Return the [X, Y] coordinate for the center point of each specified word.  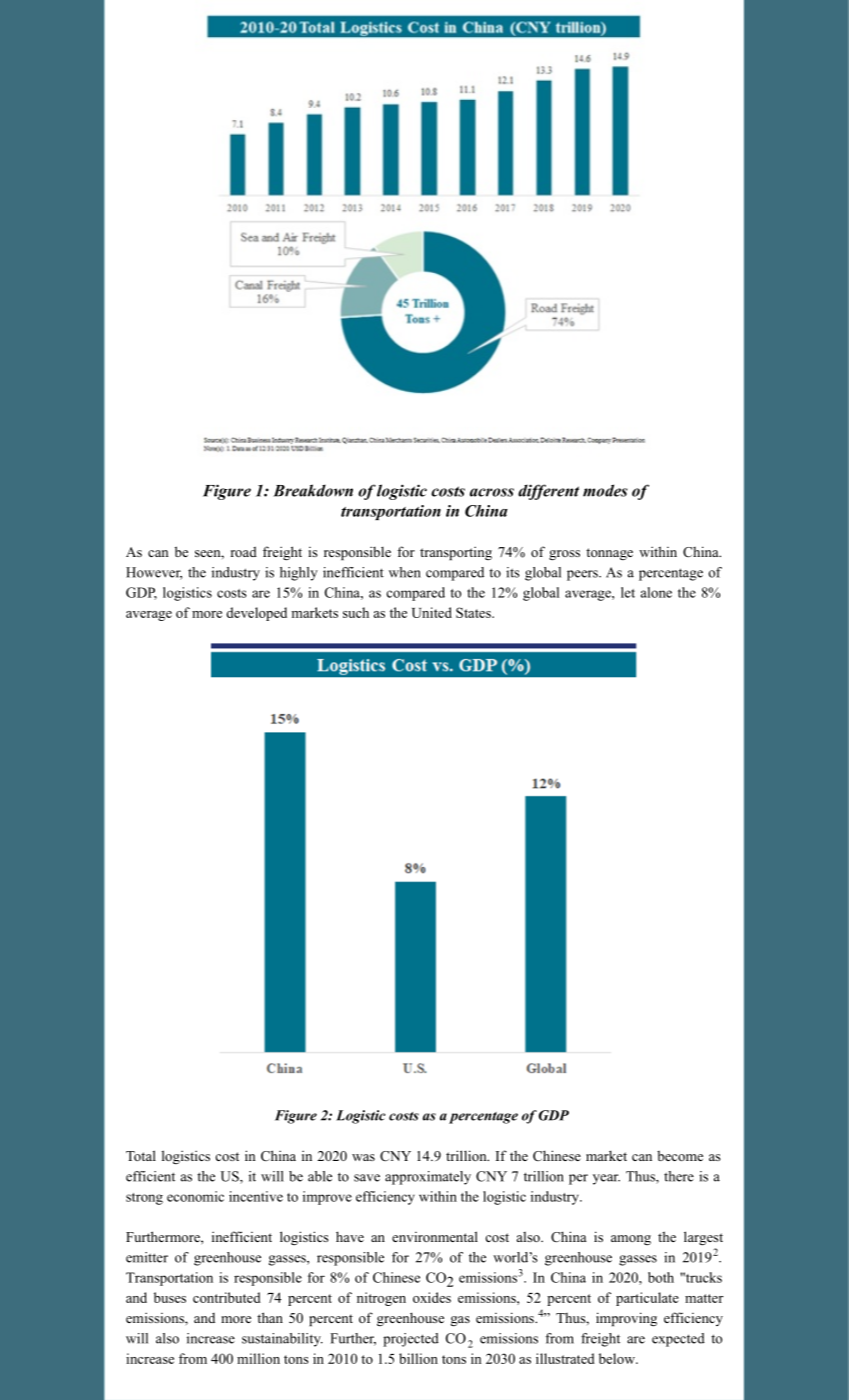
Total [141, 1155]
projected [411, 1340]
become [680, 1155]
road [244, 551]
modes [605, 490]
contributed [227, 1297]
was [363, 1157]
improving [626, 1319]
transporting [456, 553]
